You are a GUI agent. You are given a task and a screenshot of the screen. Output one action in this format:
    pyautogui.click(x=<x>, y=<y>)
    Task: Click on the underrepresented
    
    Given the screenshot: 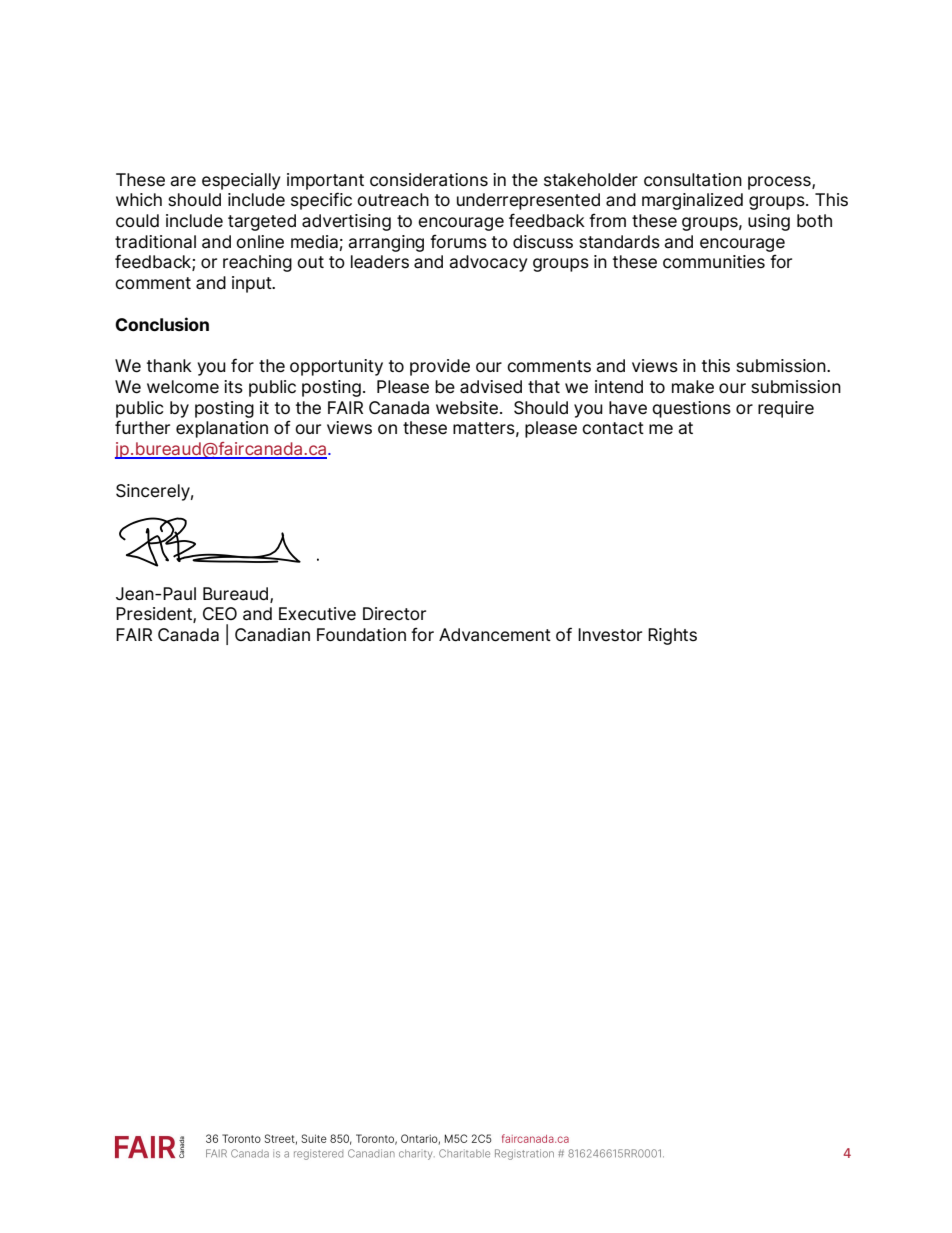 What is the action you would take?
    pyautogui.click(x=528, y=201)
